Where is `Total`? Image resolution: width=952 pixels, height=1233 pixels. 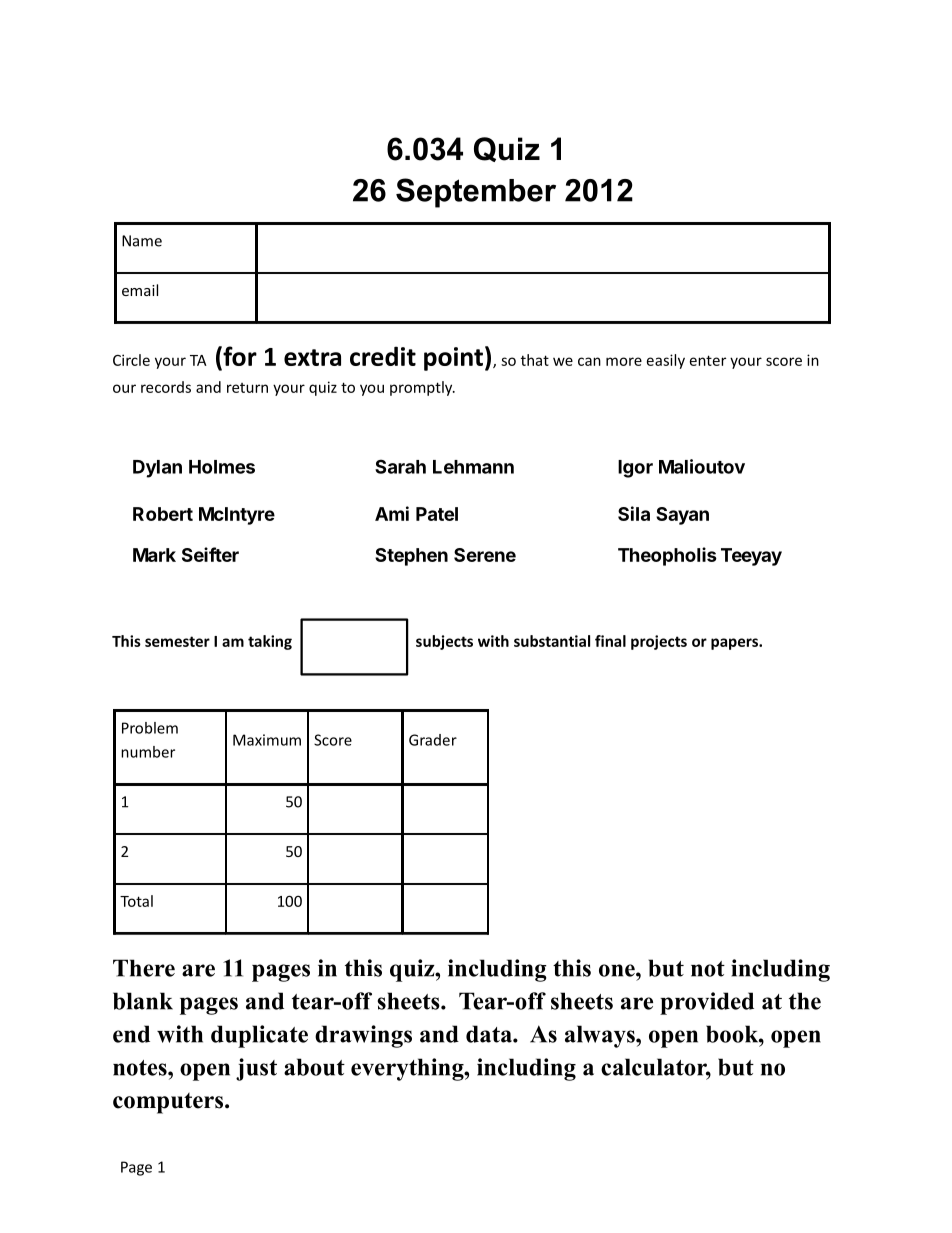
Total is located at coordinates (136, 901).
